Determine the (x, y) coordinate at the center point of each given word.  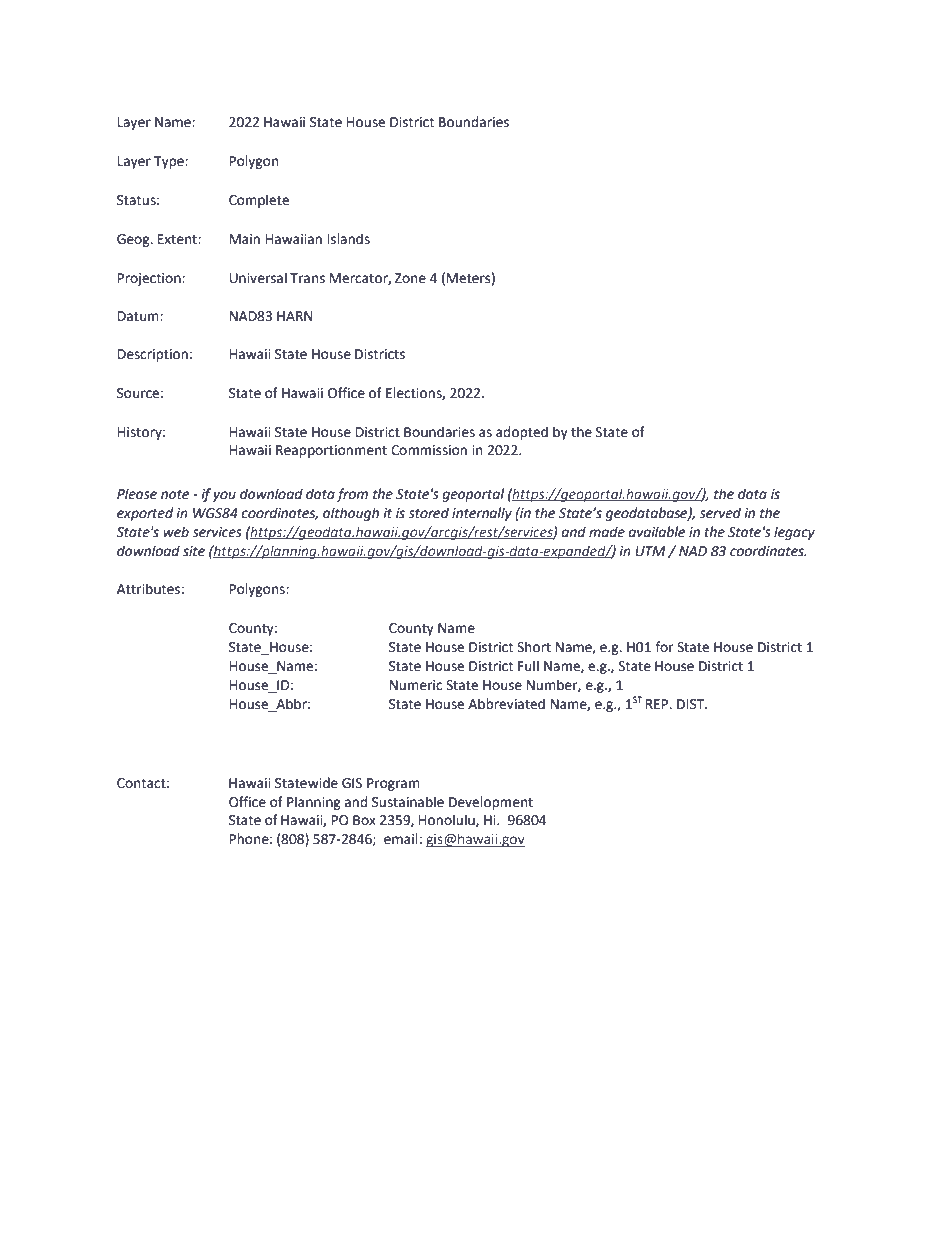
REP (658, 704)
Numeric (416, 685)
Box (364, 820)
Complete (259, 201)
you (224, 496)
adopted (522, 433)
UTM (650, 551)
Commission (429, 450)
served (720, 513)
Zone (410, 278)
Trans (307, 278)
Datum (139, 316)
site (194, 551)
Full (528, 666)
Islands (349, 239)
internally (482, 514)
